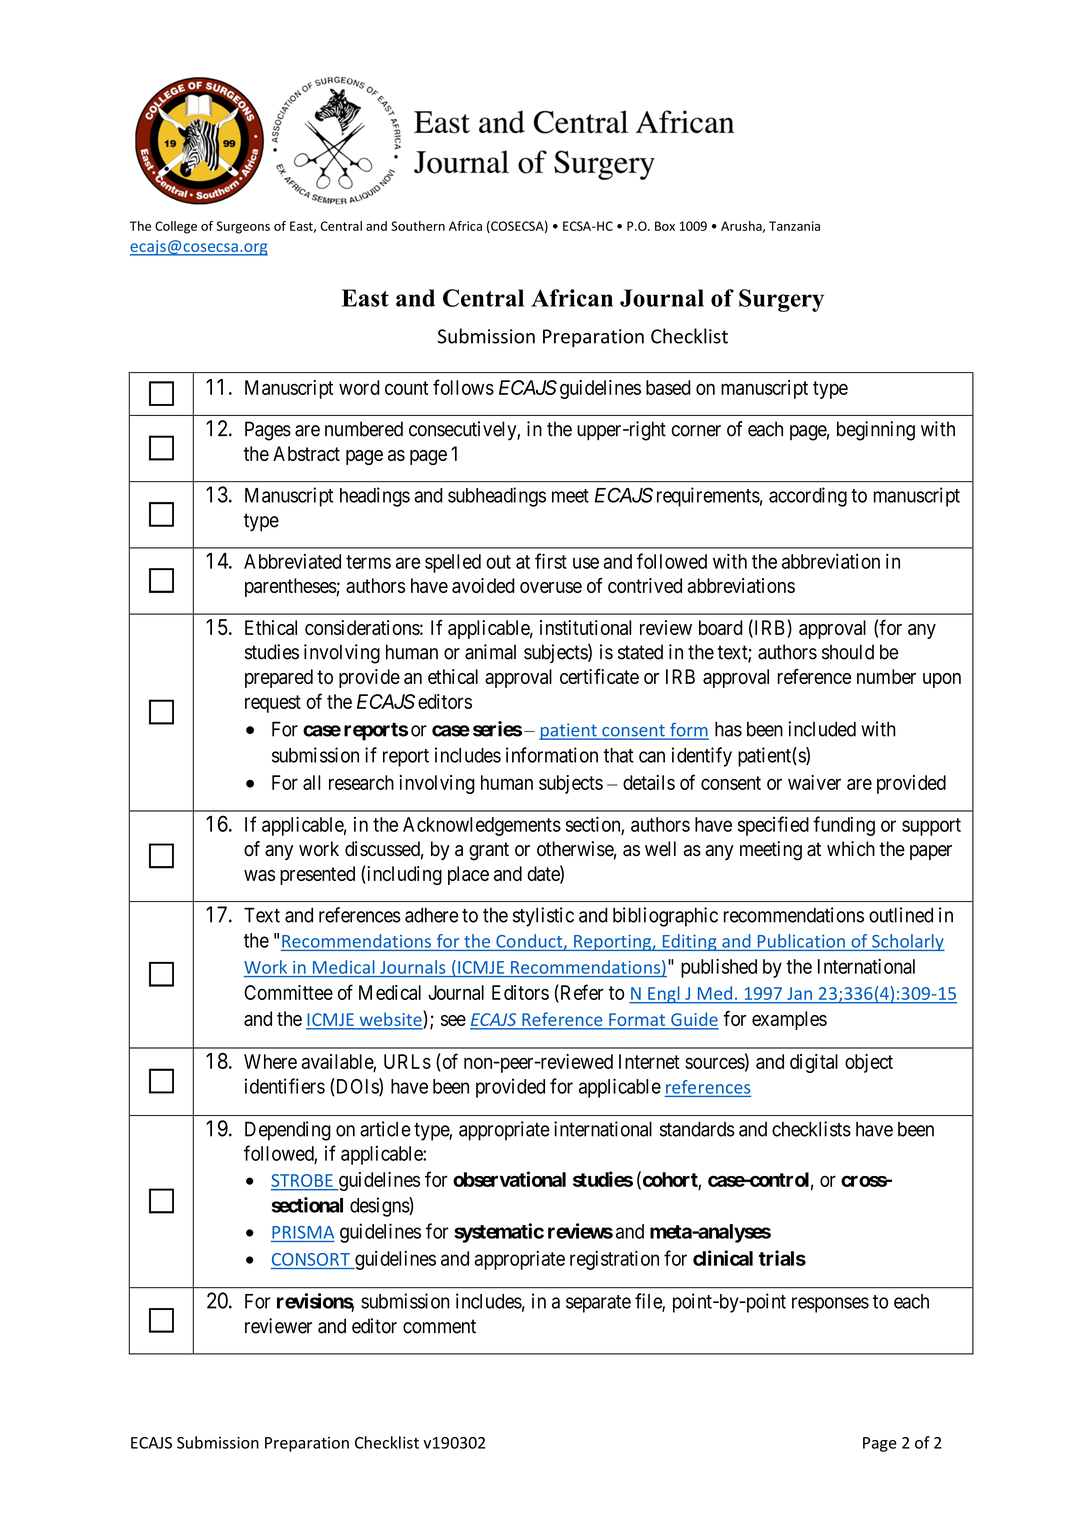 Image resolution: width=1072 pixels, height=1517 pixels. I want to click on Box, so click(665, 226).
